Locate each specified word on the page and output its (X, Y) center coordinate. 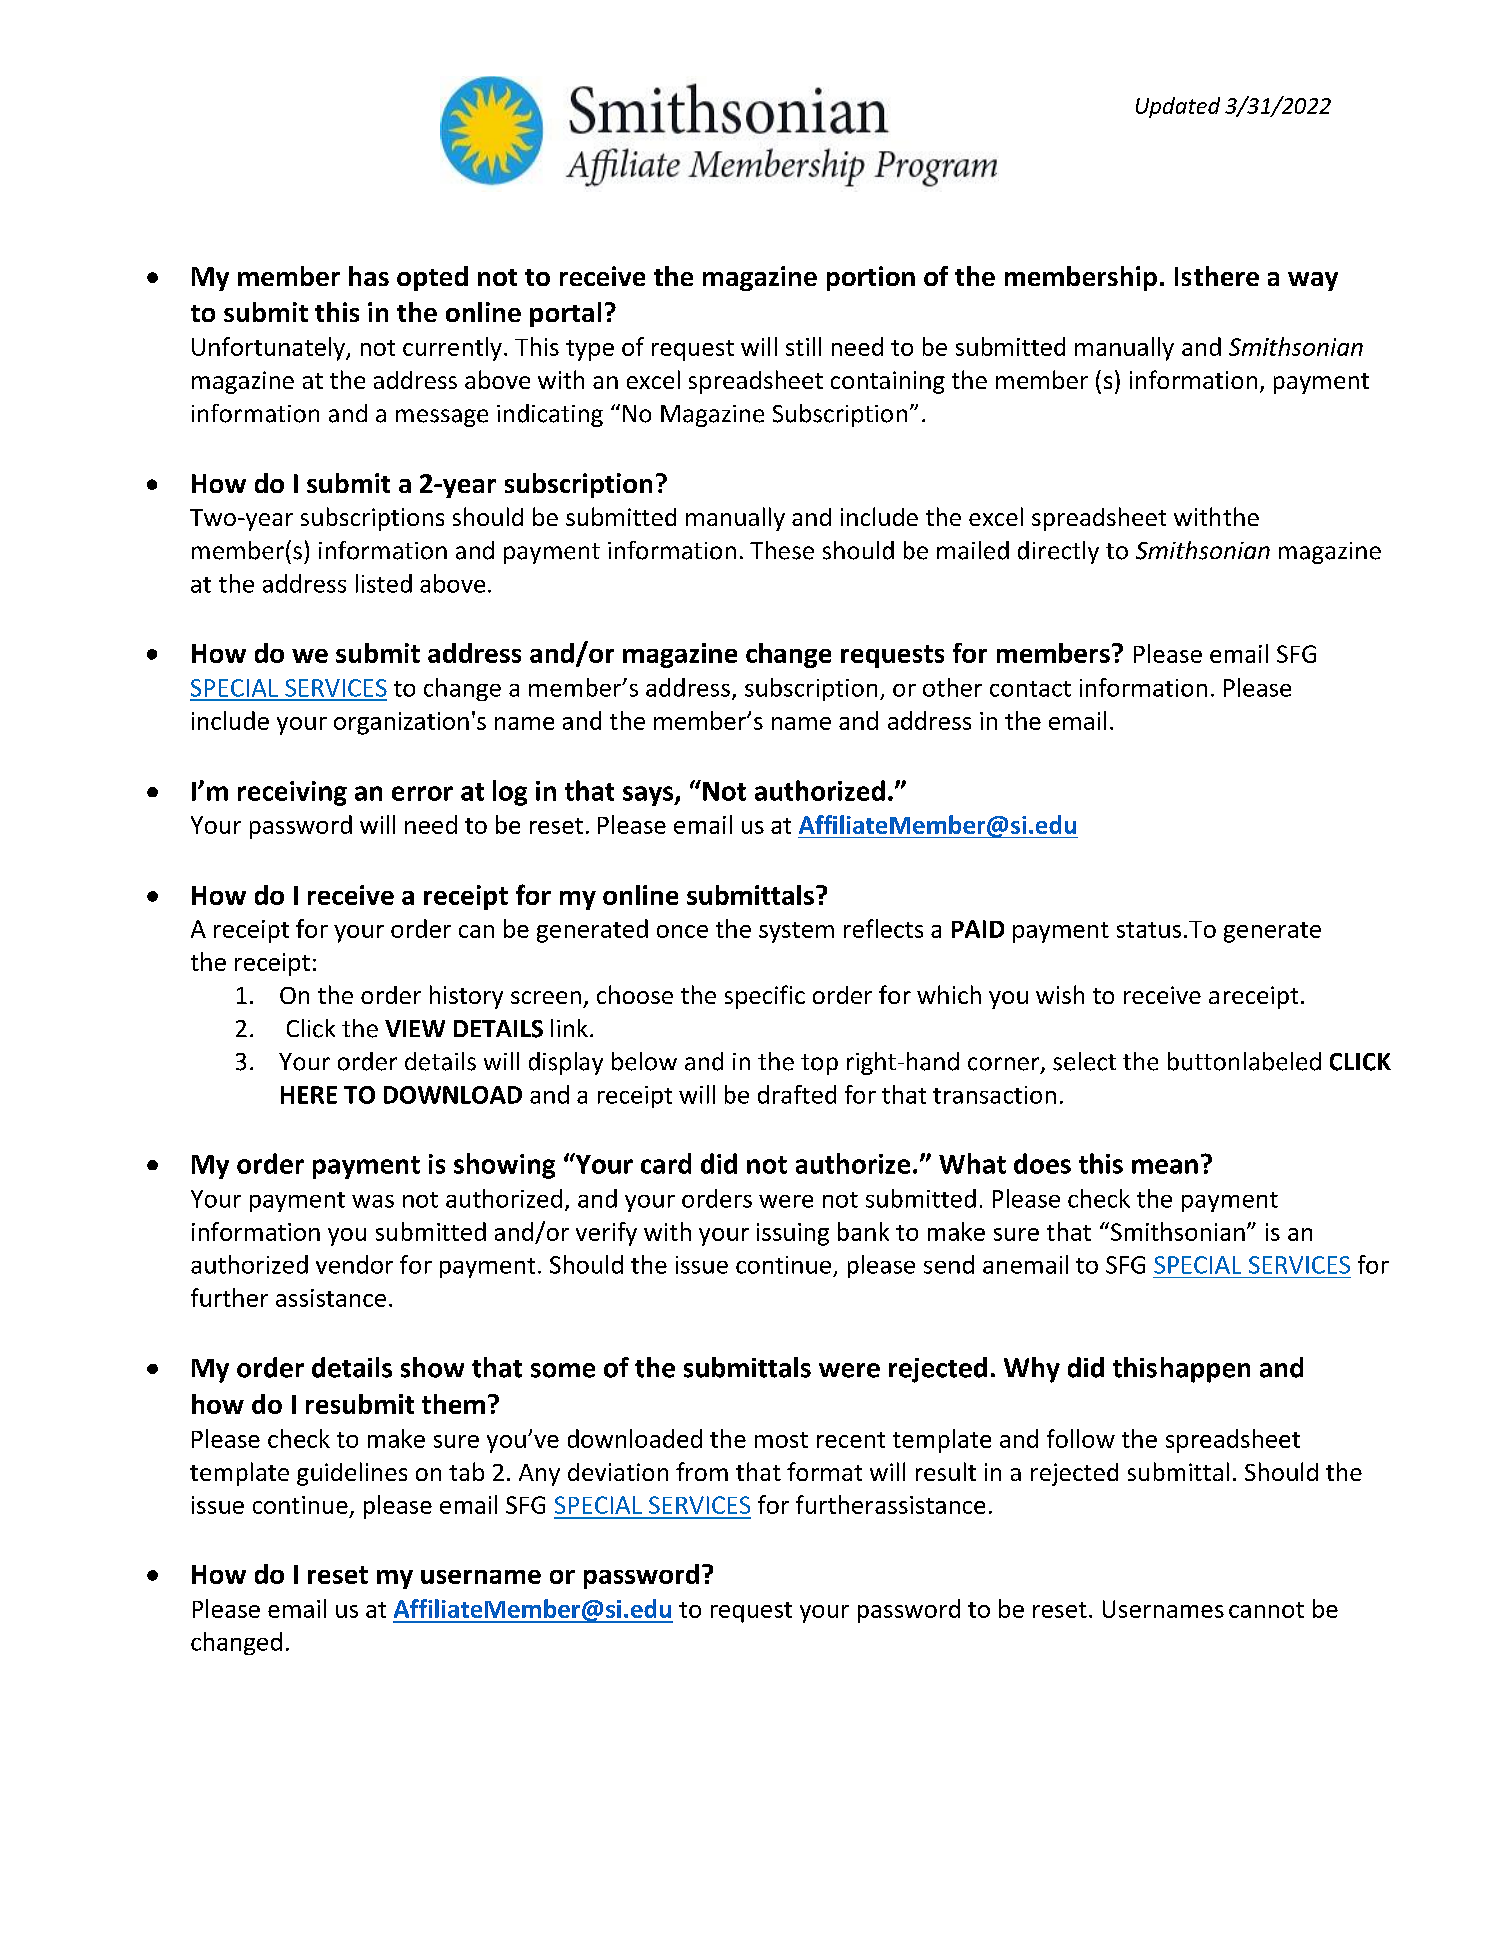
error (422, 793)
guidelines (352, 1474)
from (702, 1471)
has (369, 276)
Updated (1178, 107)
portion (871, 278)
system (796, 932)
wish (1060, 994)
